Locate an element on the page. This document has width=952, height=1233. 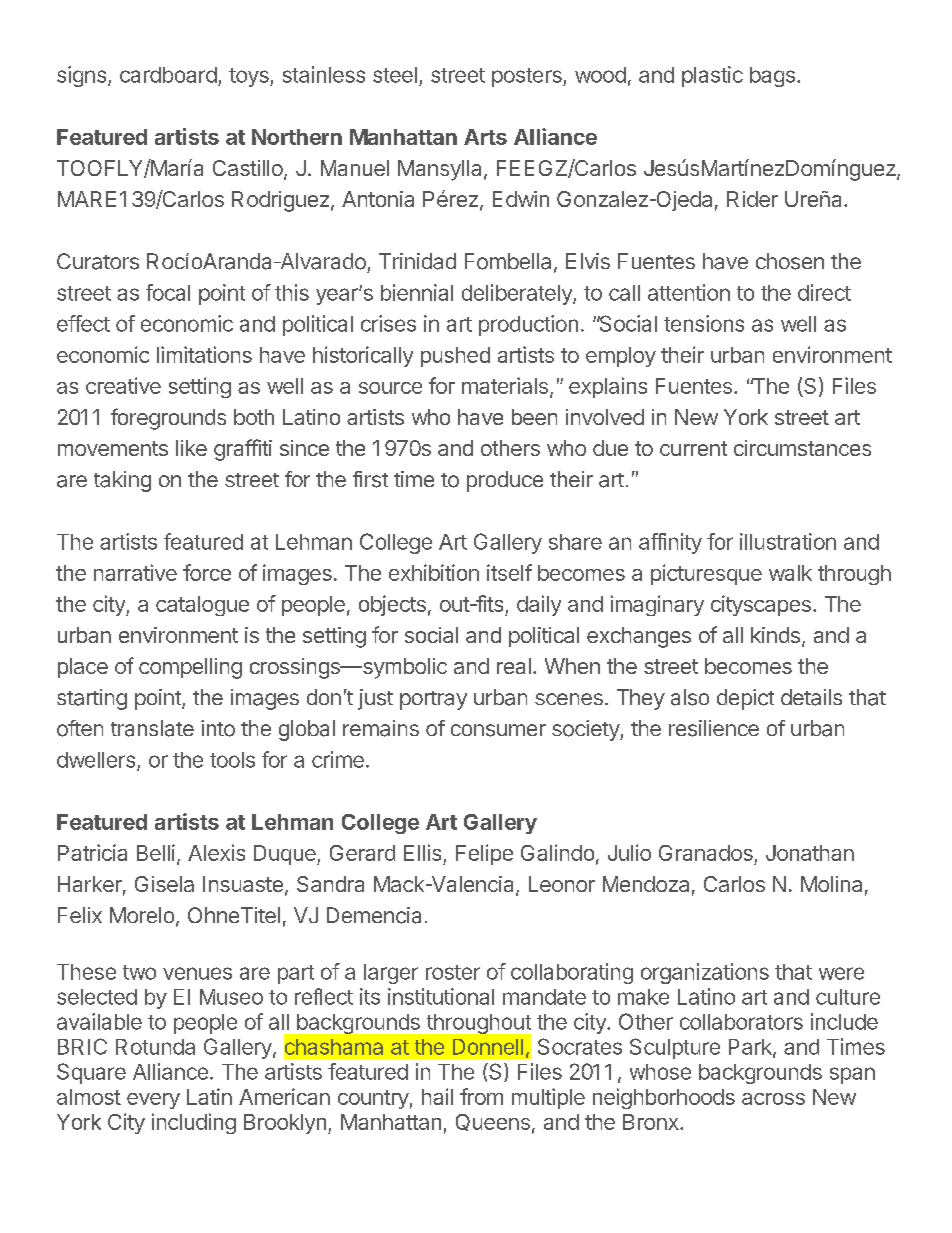
every is located at coordinates (153, 1101).
